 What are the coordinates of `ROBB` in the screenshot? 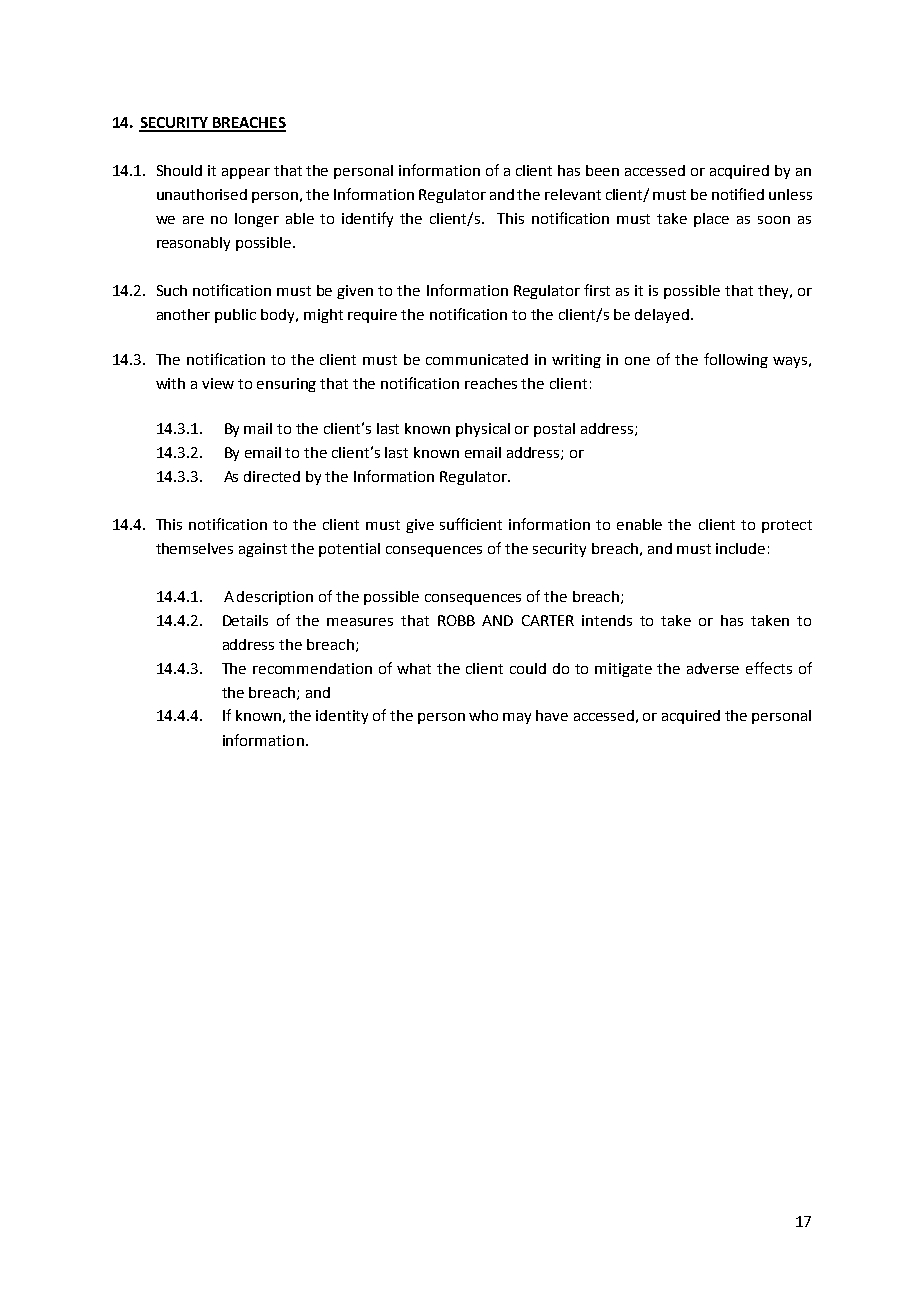 It's located at (456, 620).
